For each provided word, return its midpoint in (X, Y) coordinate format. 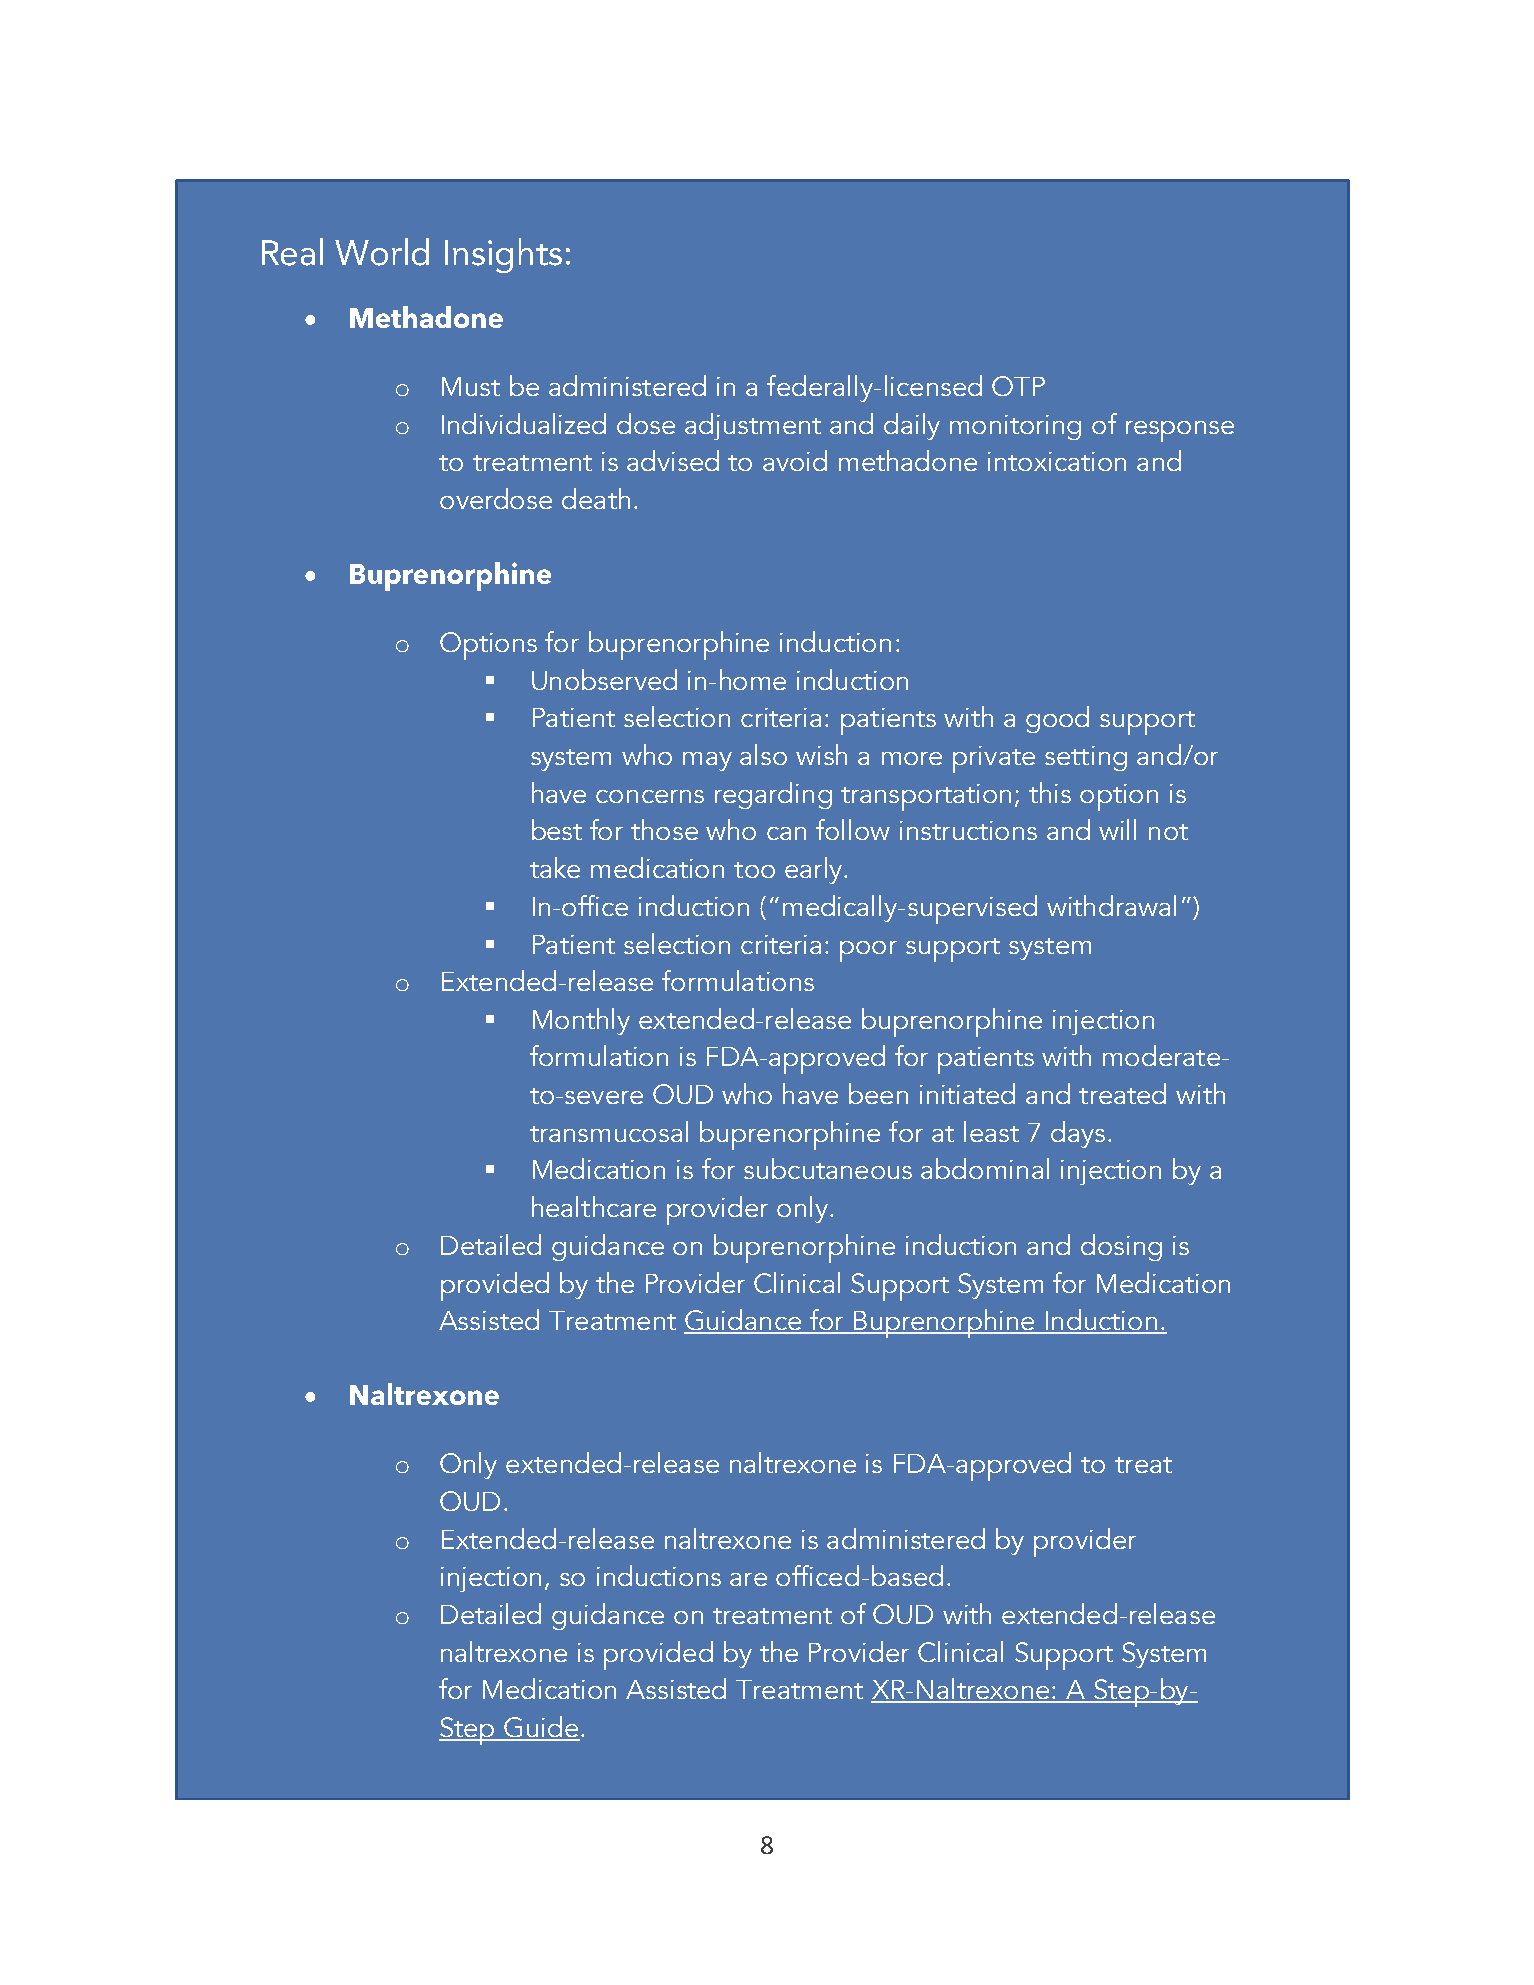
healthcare (594, 1206)
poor (868, 951)
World (382, 252)
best (557, 829)
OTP (1018, 386)
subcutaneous (828, 1168)
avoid (795, 460)
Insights (503, 255)
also (763, 754)
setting (1086, 758)
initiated (967, 1093)
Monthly (581, 1021)
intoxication (1057, 461)
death (596, 498)
